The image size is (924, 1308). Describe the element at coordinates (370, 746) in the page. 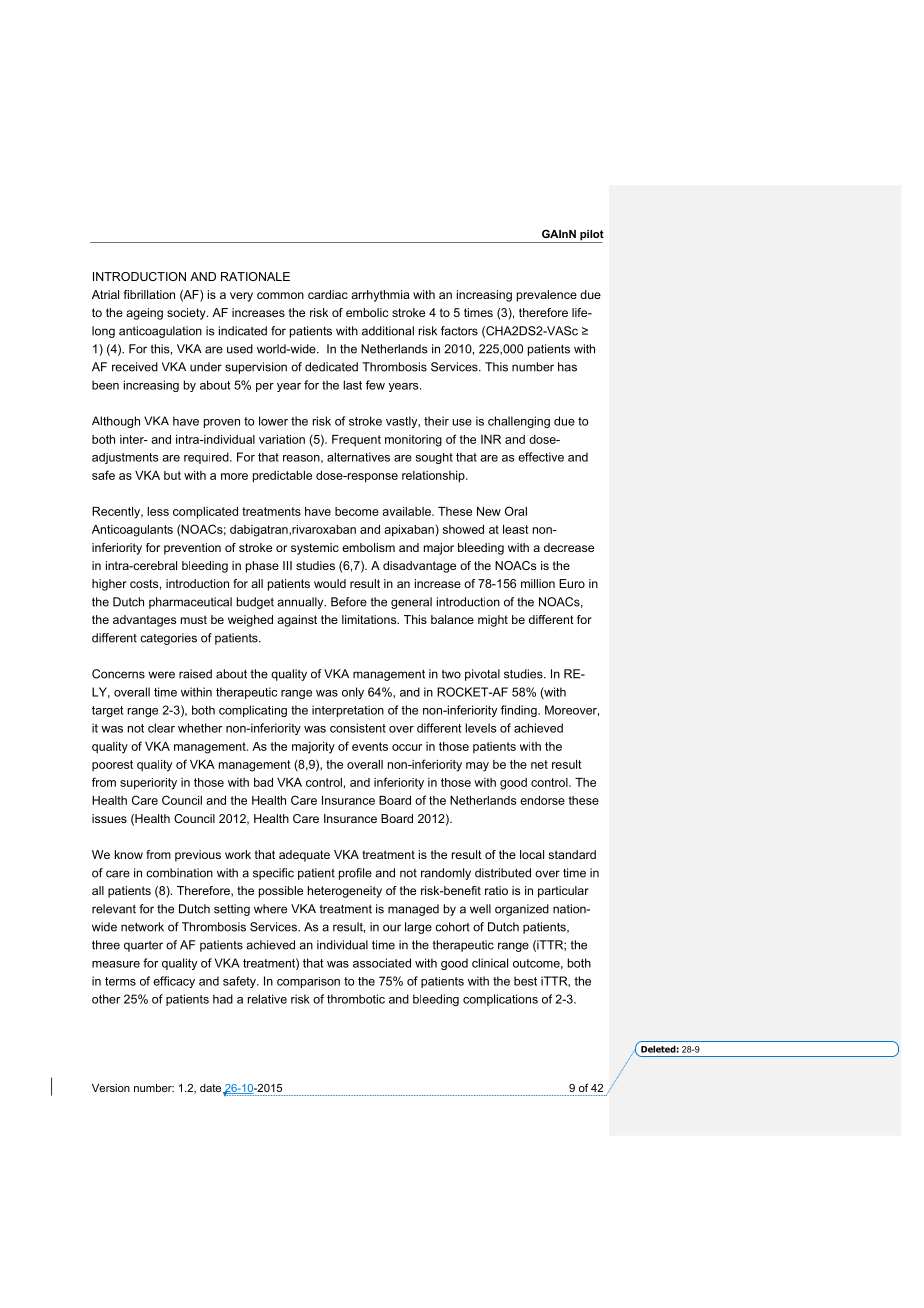

I see `events` at that location.
